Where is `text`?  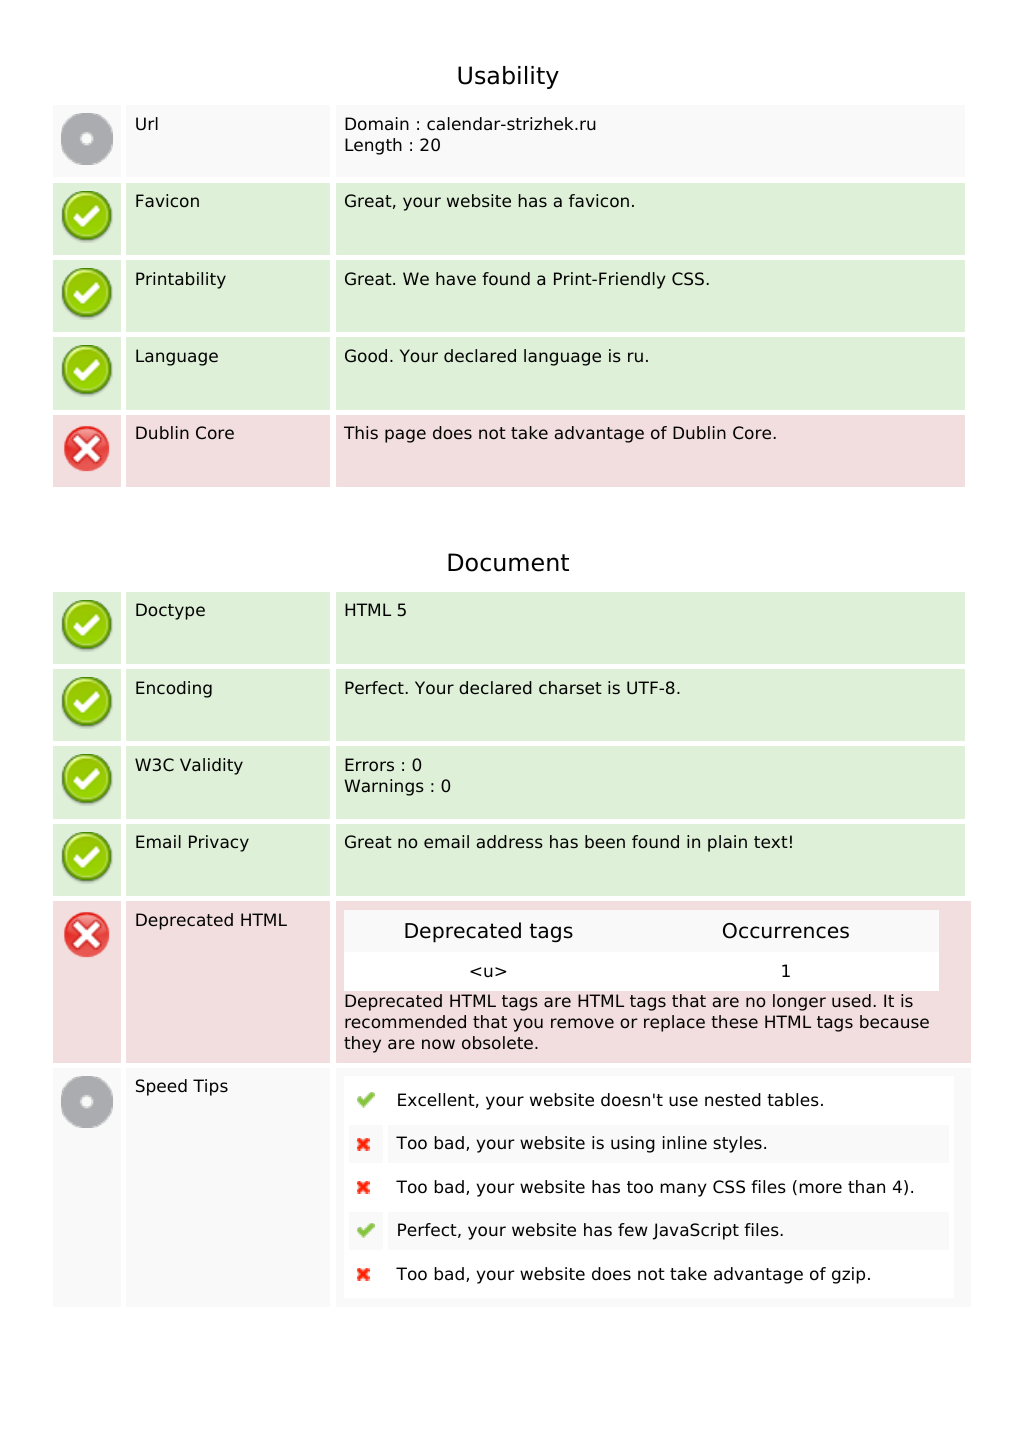 text is located at coordinates (771, 842).
